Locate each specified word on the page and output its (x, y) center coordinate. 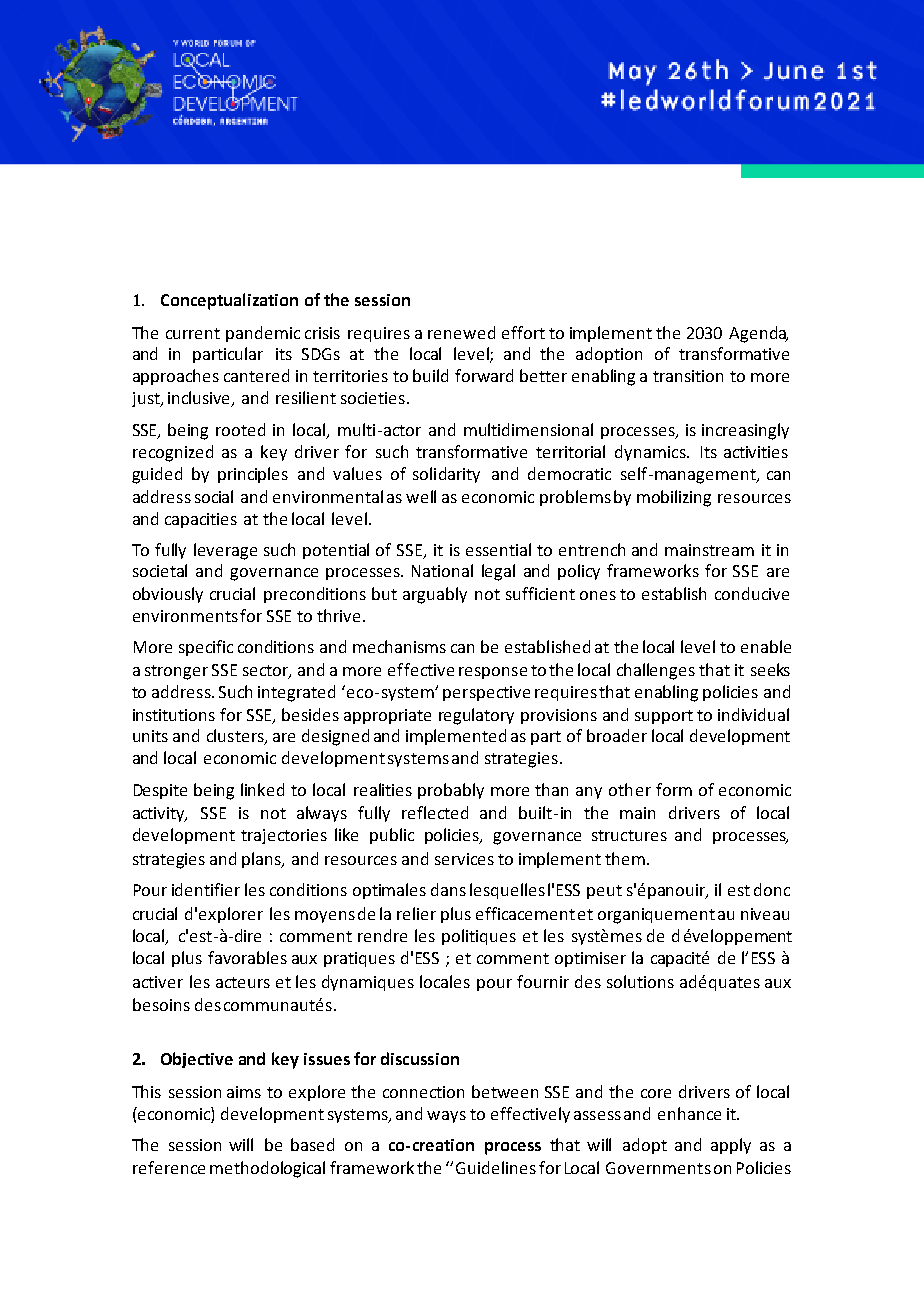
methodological (267, 1169)
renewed (461, 332)
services (464, 859)
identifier (206, 889)
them (626, 858)
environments (185, 616)
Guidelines (496, 1167)
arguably (435, 595)
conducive (752, 593)
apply (731, 1146)
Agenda (758, 334)
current (193, 333)
